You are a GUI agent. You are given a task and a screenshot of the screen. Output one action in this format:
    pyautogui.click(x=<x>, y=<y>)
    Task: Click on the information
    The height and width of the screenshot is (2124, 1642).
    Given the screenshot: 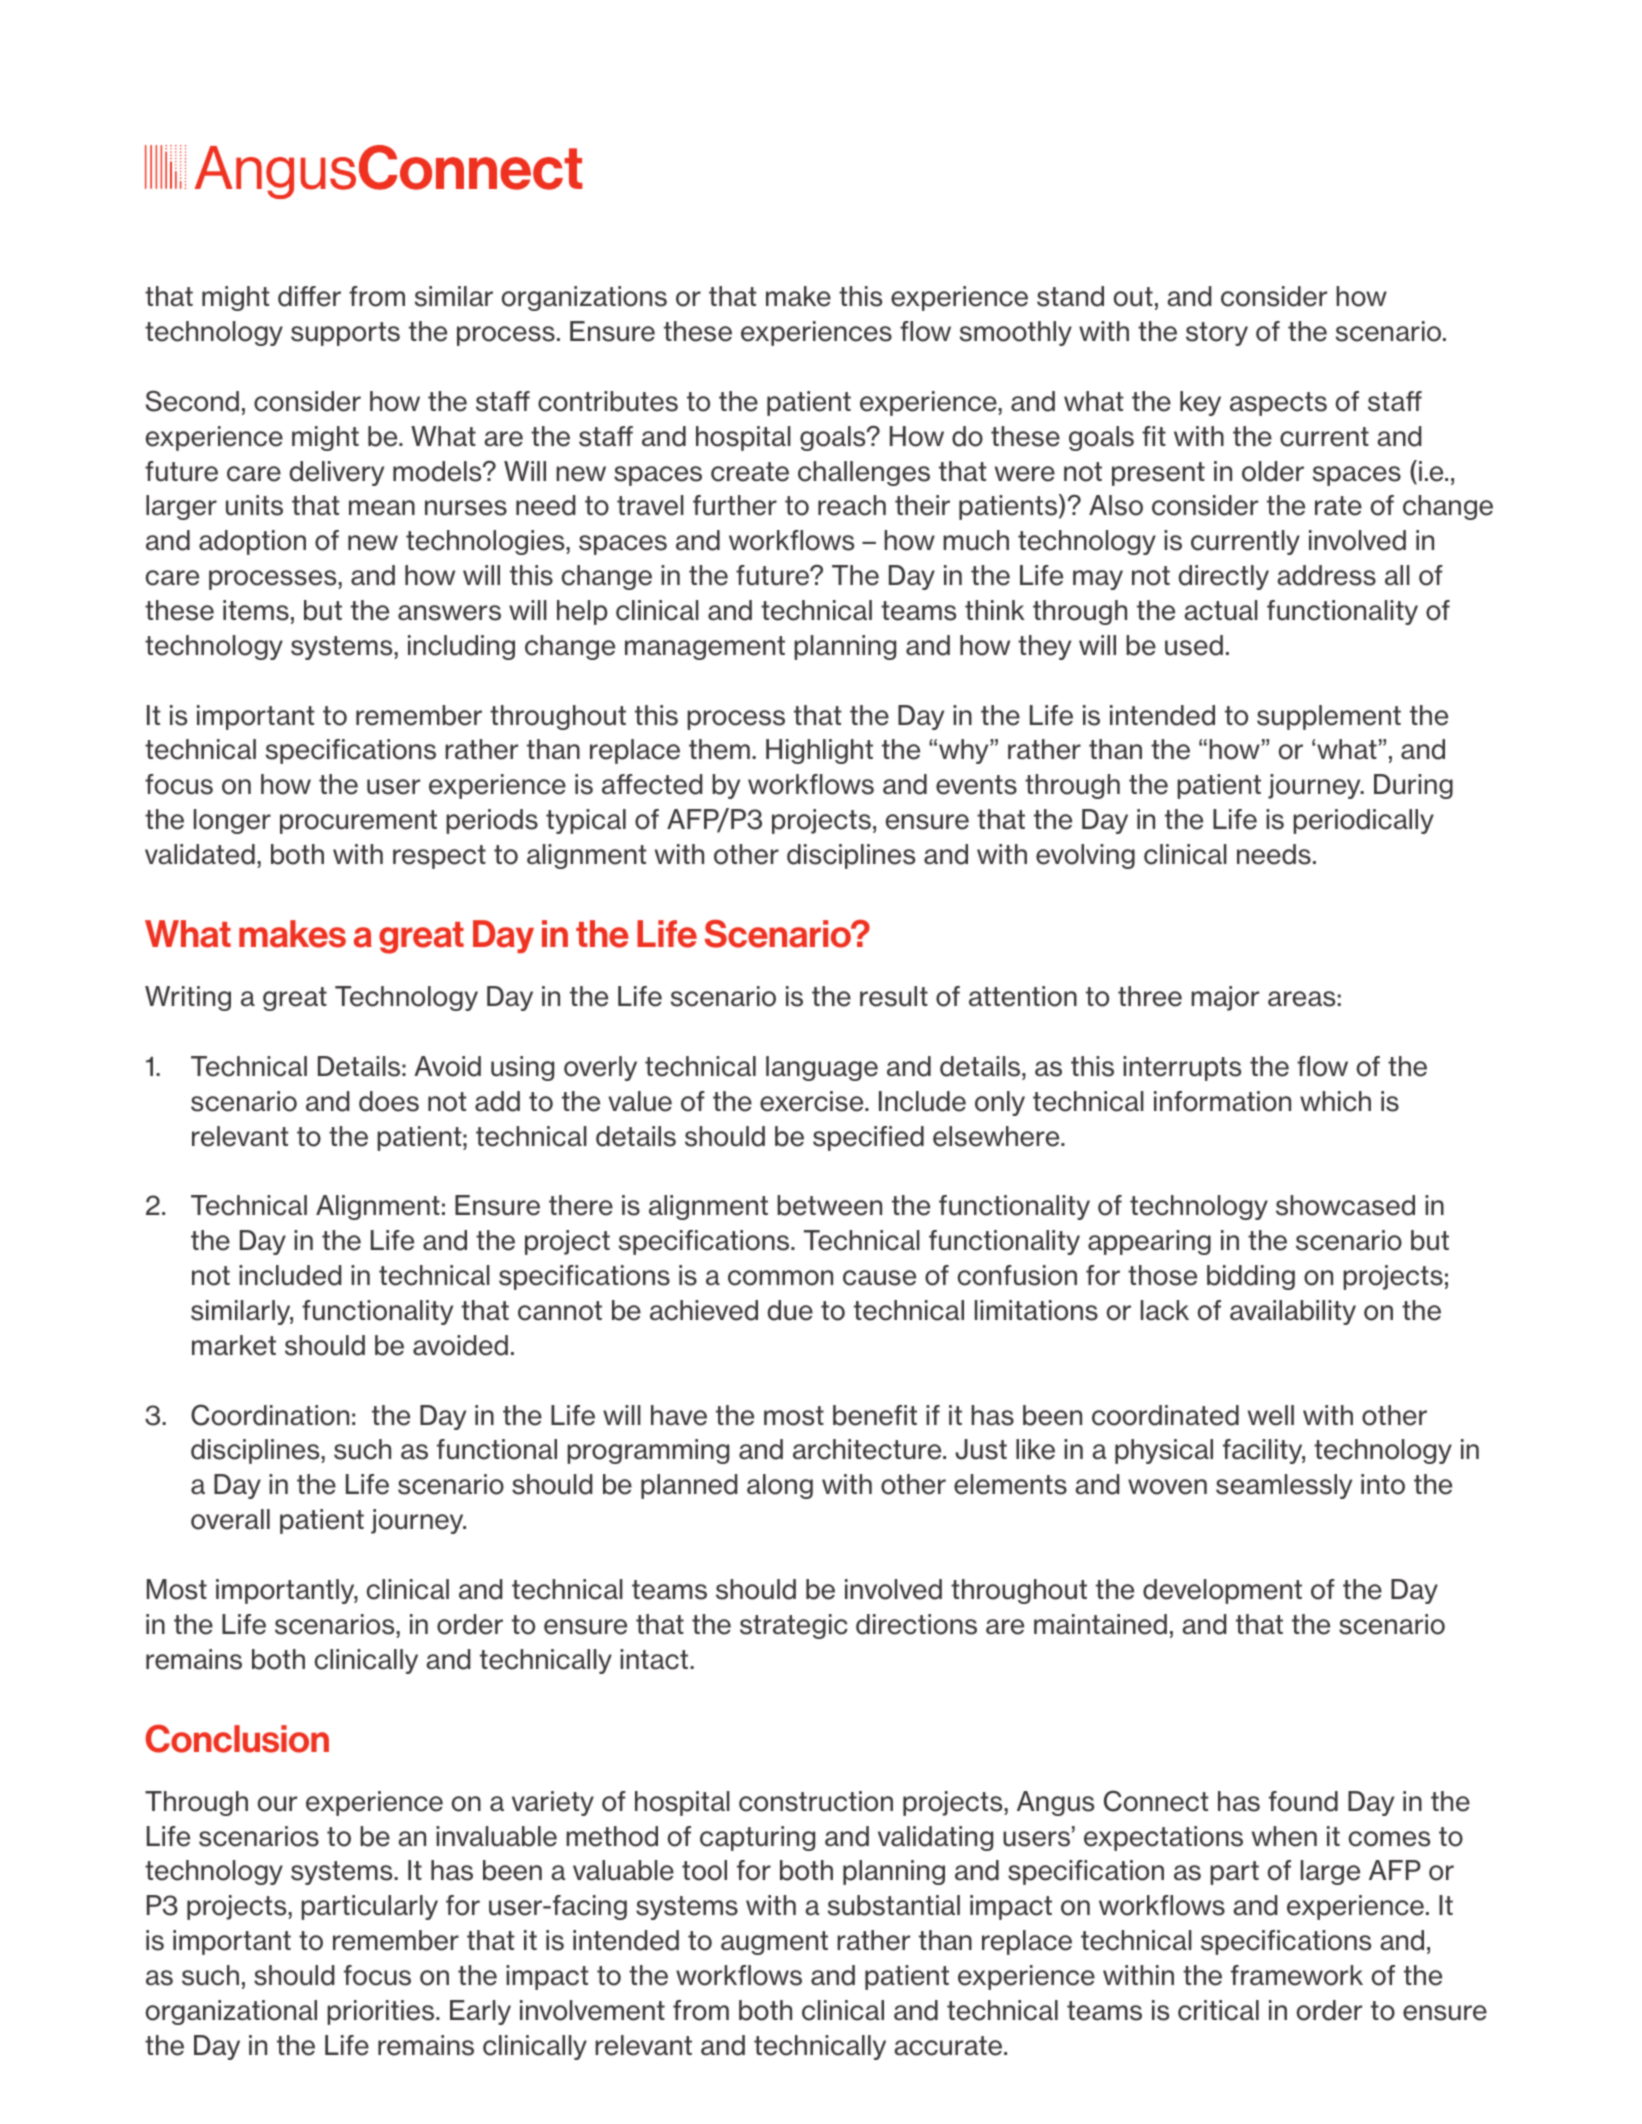 What is the action you would take?
    pyautogui.click(x=1222, y=1101)
